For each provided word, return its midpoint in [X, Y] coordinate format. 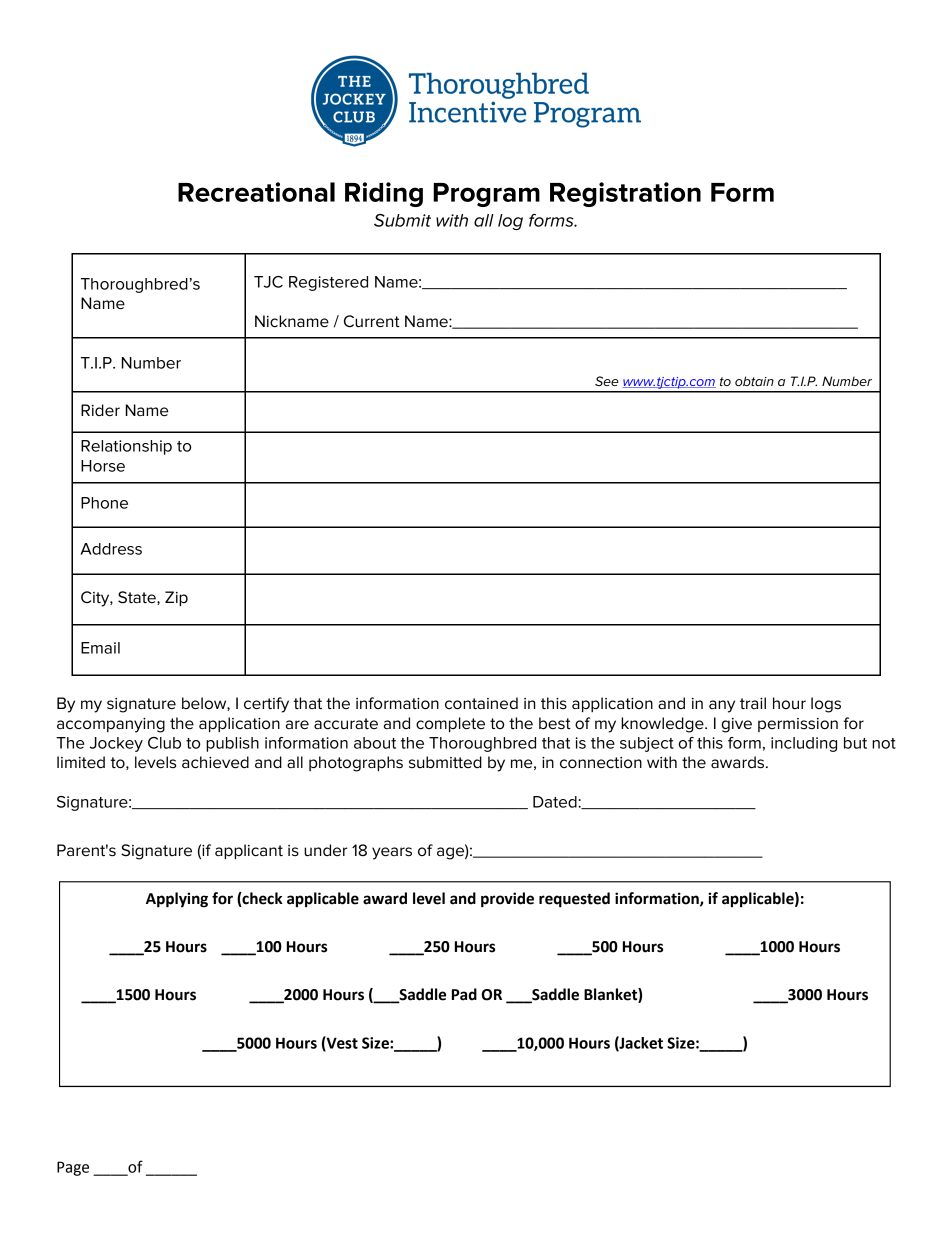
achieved [215, 762]
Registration [625, 194]
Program [486, 195]
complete [450, 724]
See [607, 381]
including [804, 744]
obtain [754, 381]
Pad [464, 994]
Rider [100, 410]
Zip [176, 598]
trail [753, 703]
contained [481, 703]
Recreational [256, 192]
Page [73, 1168]
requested [574, 900]
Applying [177, 900]
